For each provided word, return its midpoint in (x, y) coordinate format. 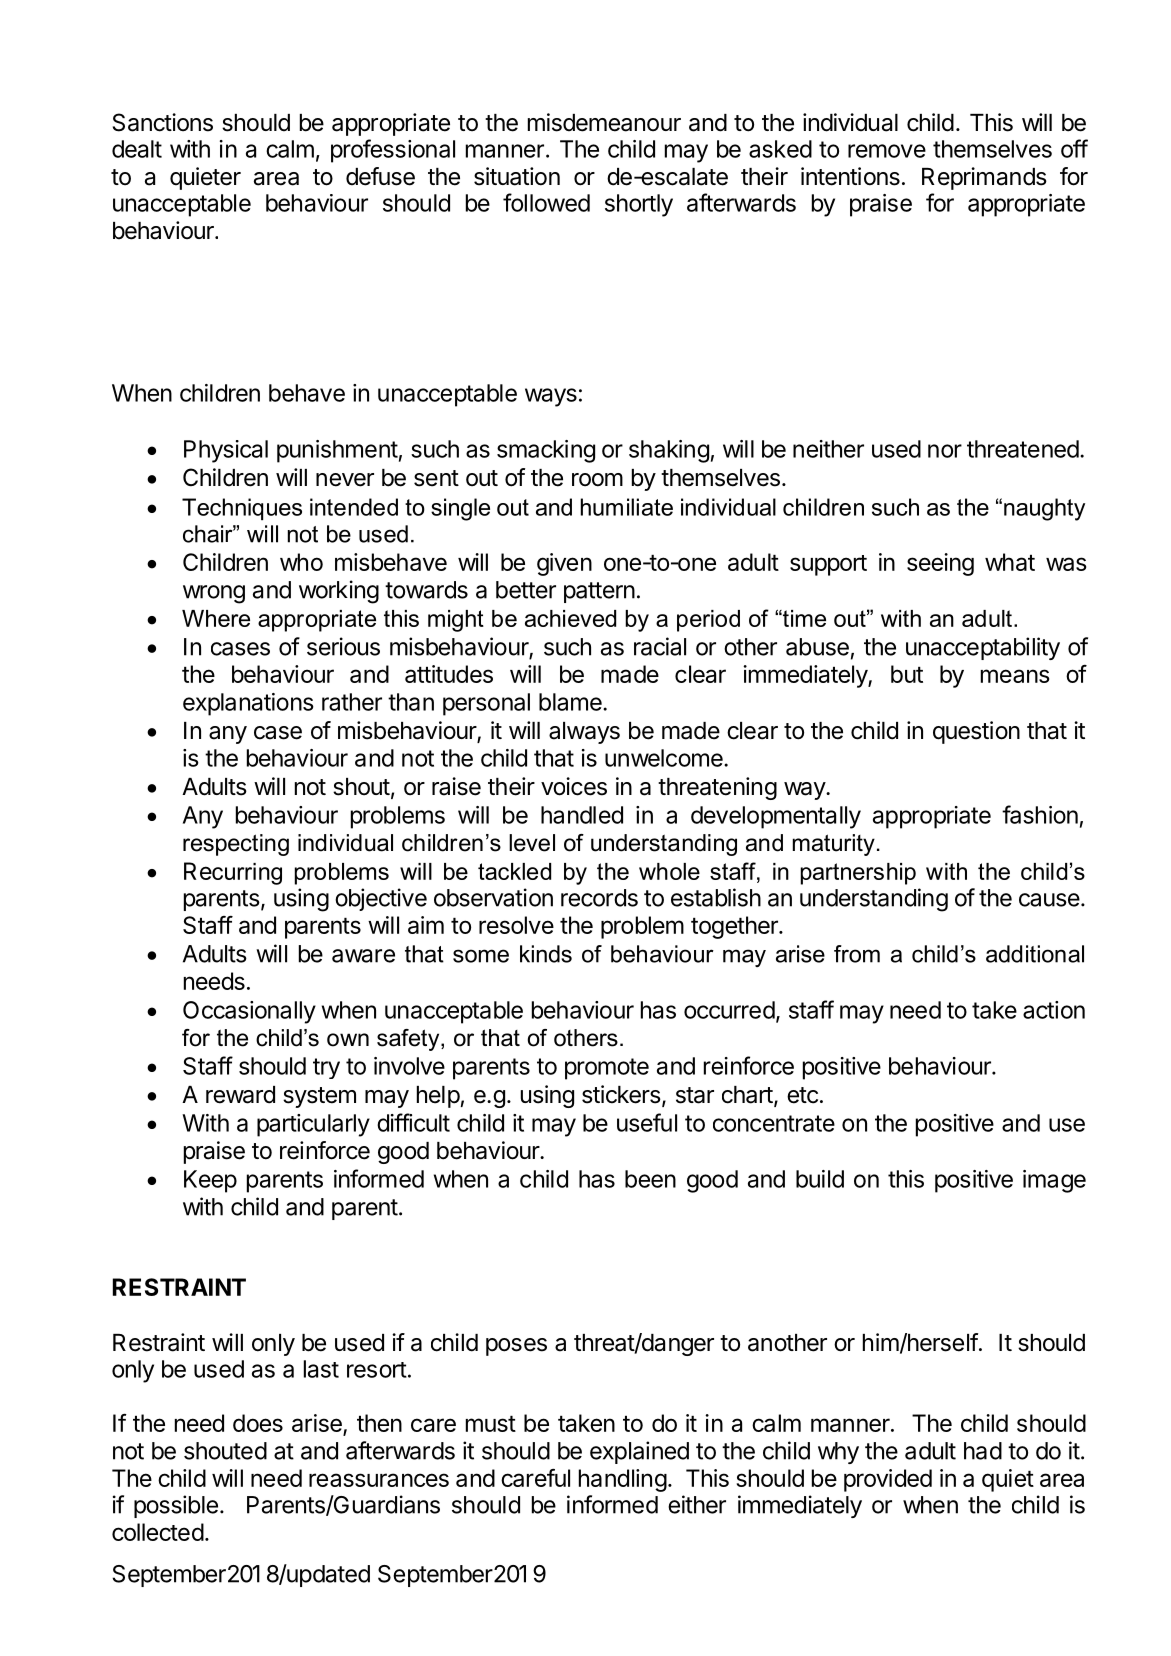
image (1054, 1181)
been (650, 1179)
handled (582, 815)
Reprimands (984, 178)
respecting (236, 845)
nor (945, 451)
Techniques (242, 509)
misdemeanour (604, 122)
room (597, 480)
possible (176, 1506)
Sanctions (163, 122)
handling (623, 1480)
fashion (1040, 814)
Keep (210, 1181)
